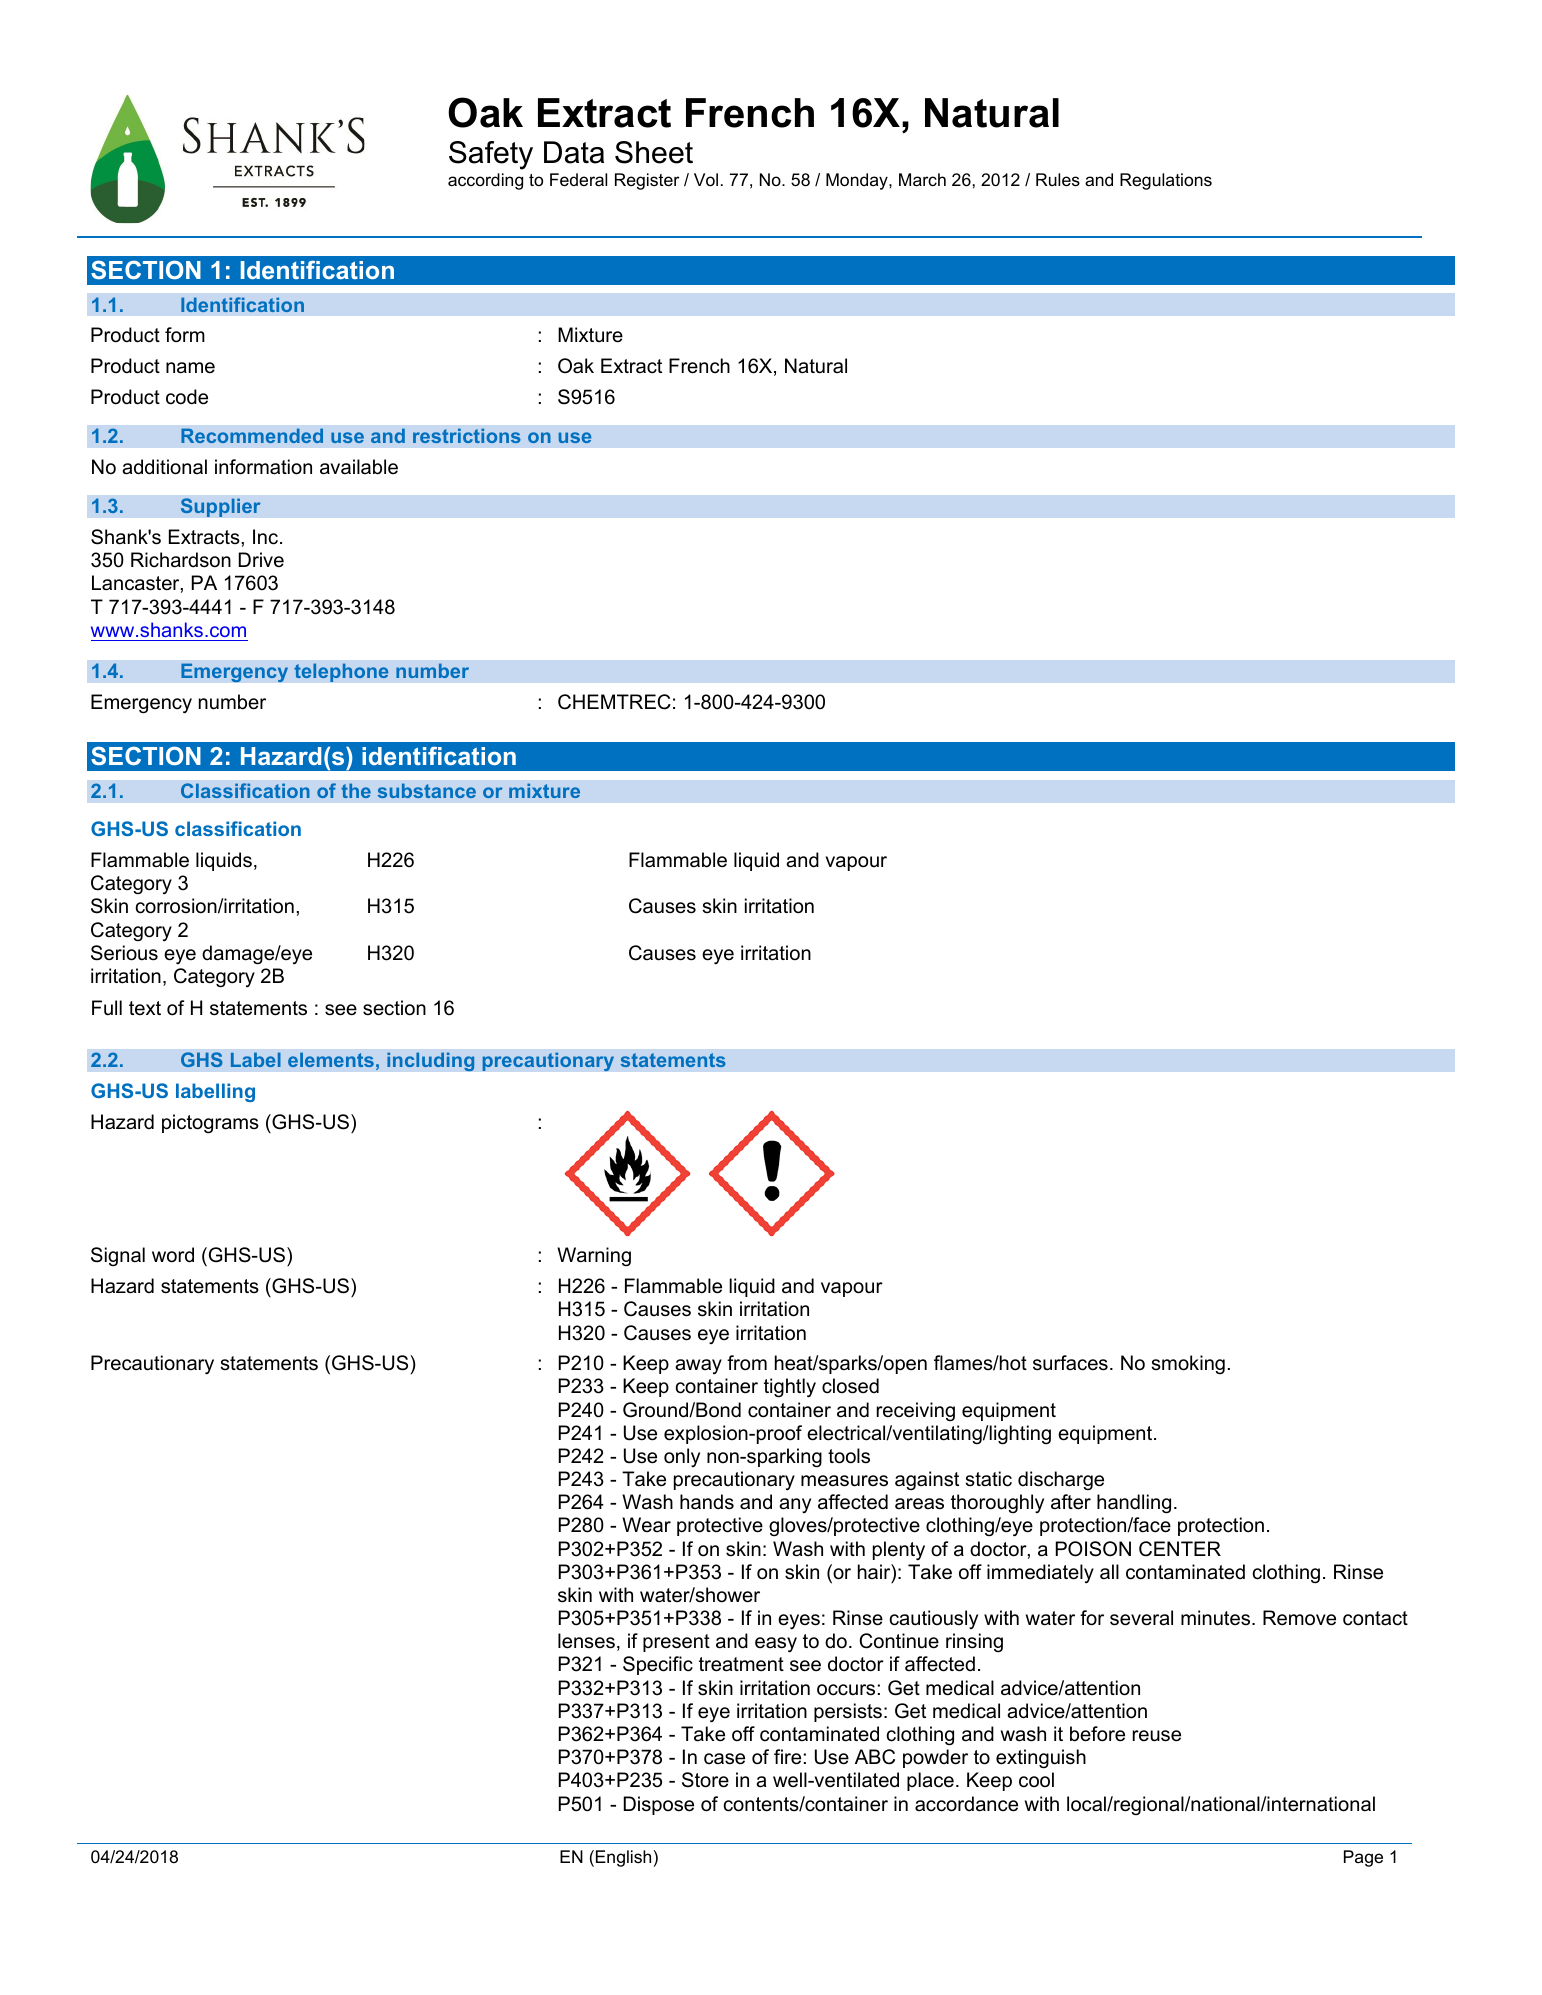 Image resolution: width=1542 pixels, height=1995 pixels. Describe the element at coordinates (706, 179) in the screenshot. I see `Vol` at that location.
